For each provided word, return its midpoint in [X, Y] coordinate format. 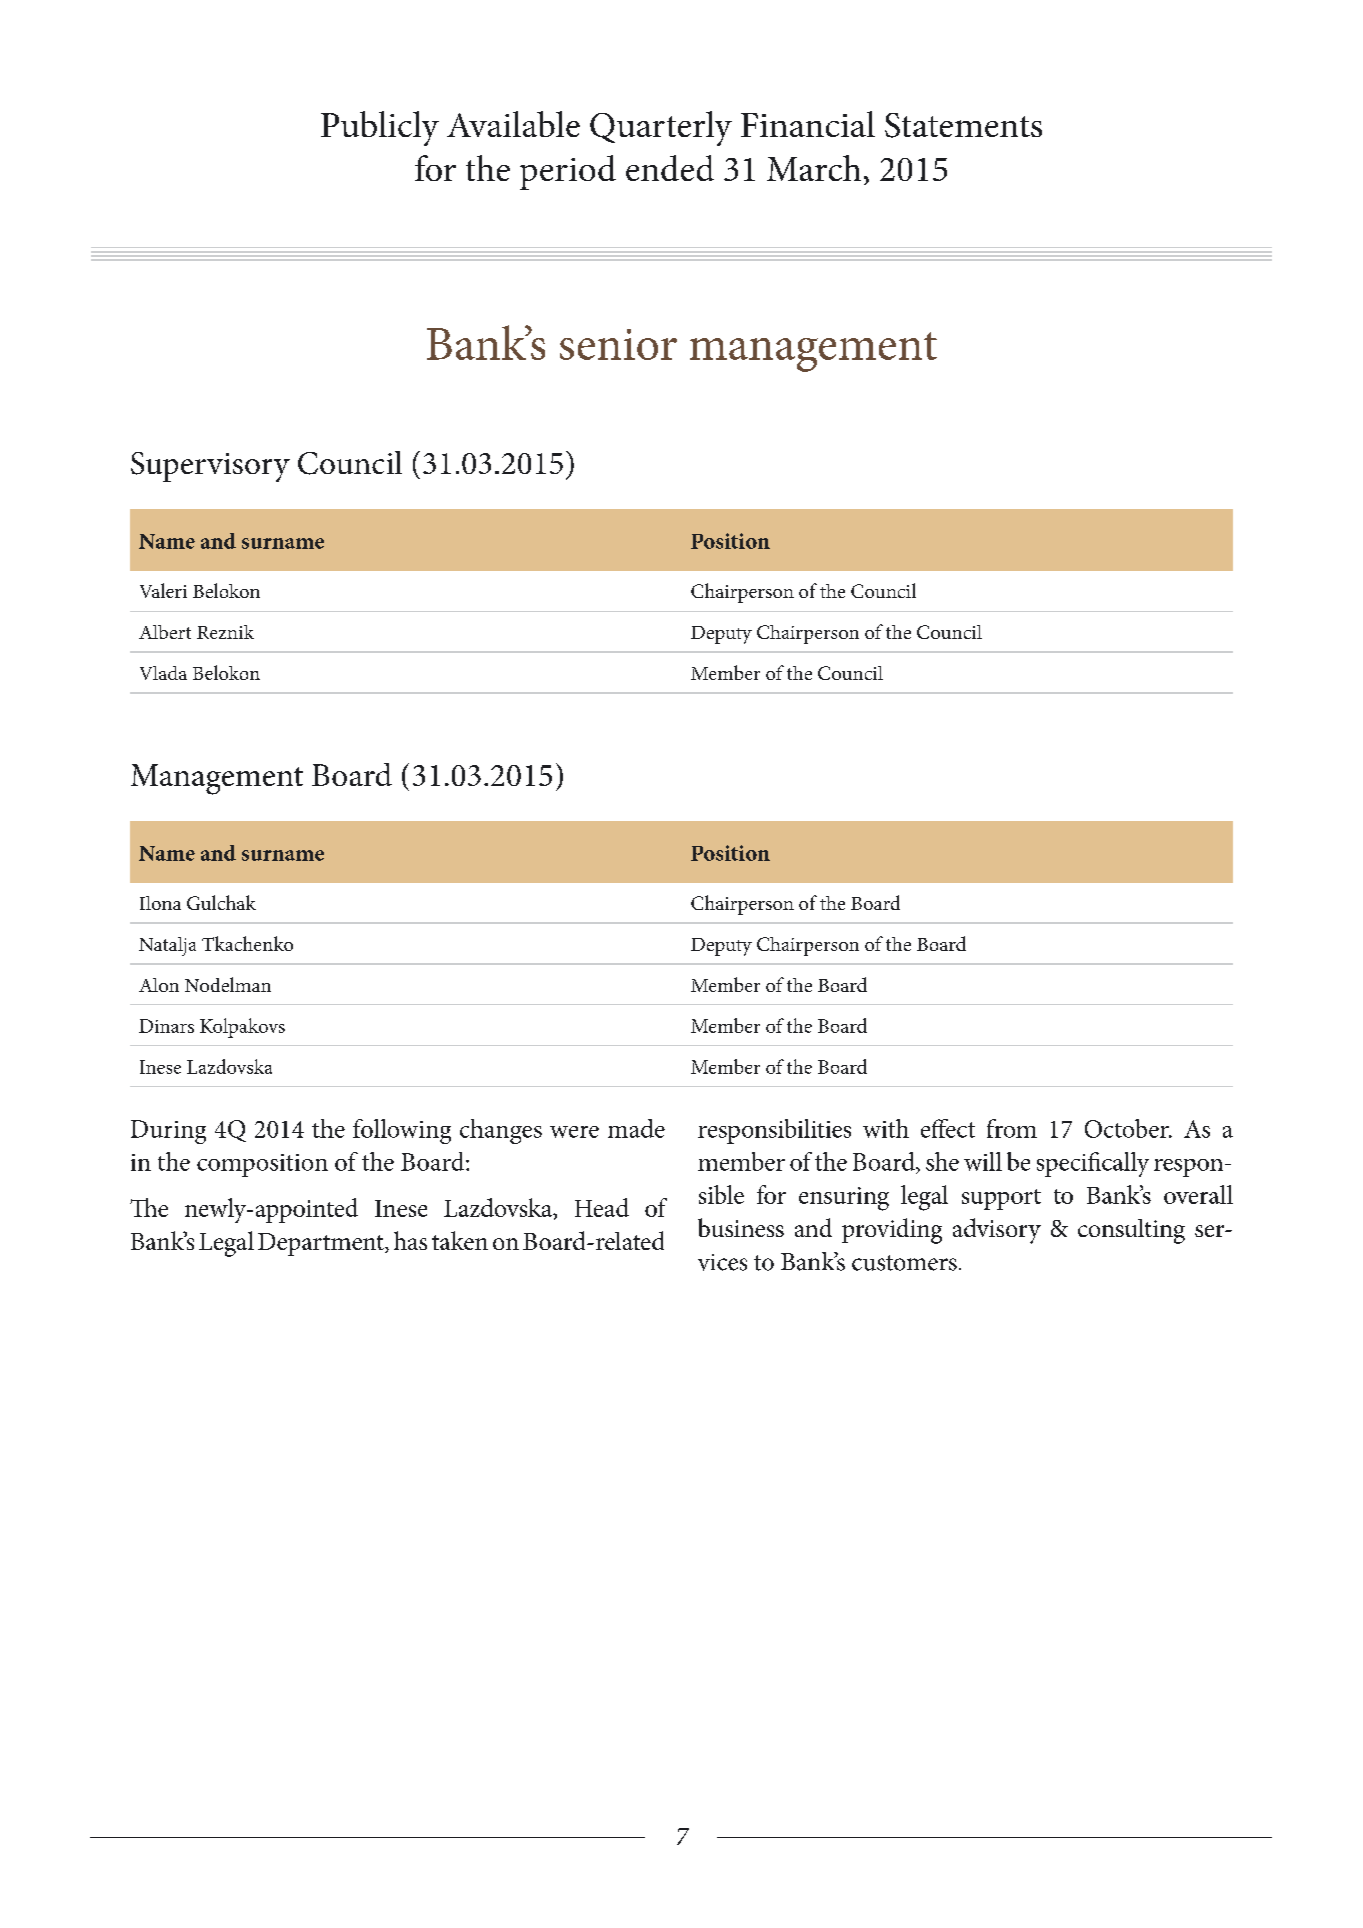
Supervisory [210, 467]
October [1128, 1128]
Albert [165, 632]
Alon [159, 985]
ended [670, 168]
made [636, 1128]
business [741, 1227]
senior [618, 344]
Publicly [380, 128]
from [1012, 1128]
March [814, 168]
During [168, 1132]
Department [322, 1244]
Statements [963, 125]
